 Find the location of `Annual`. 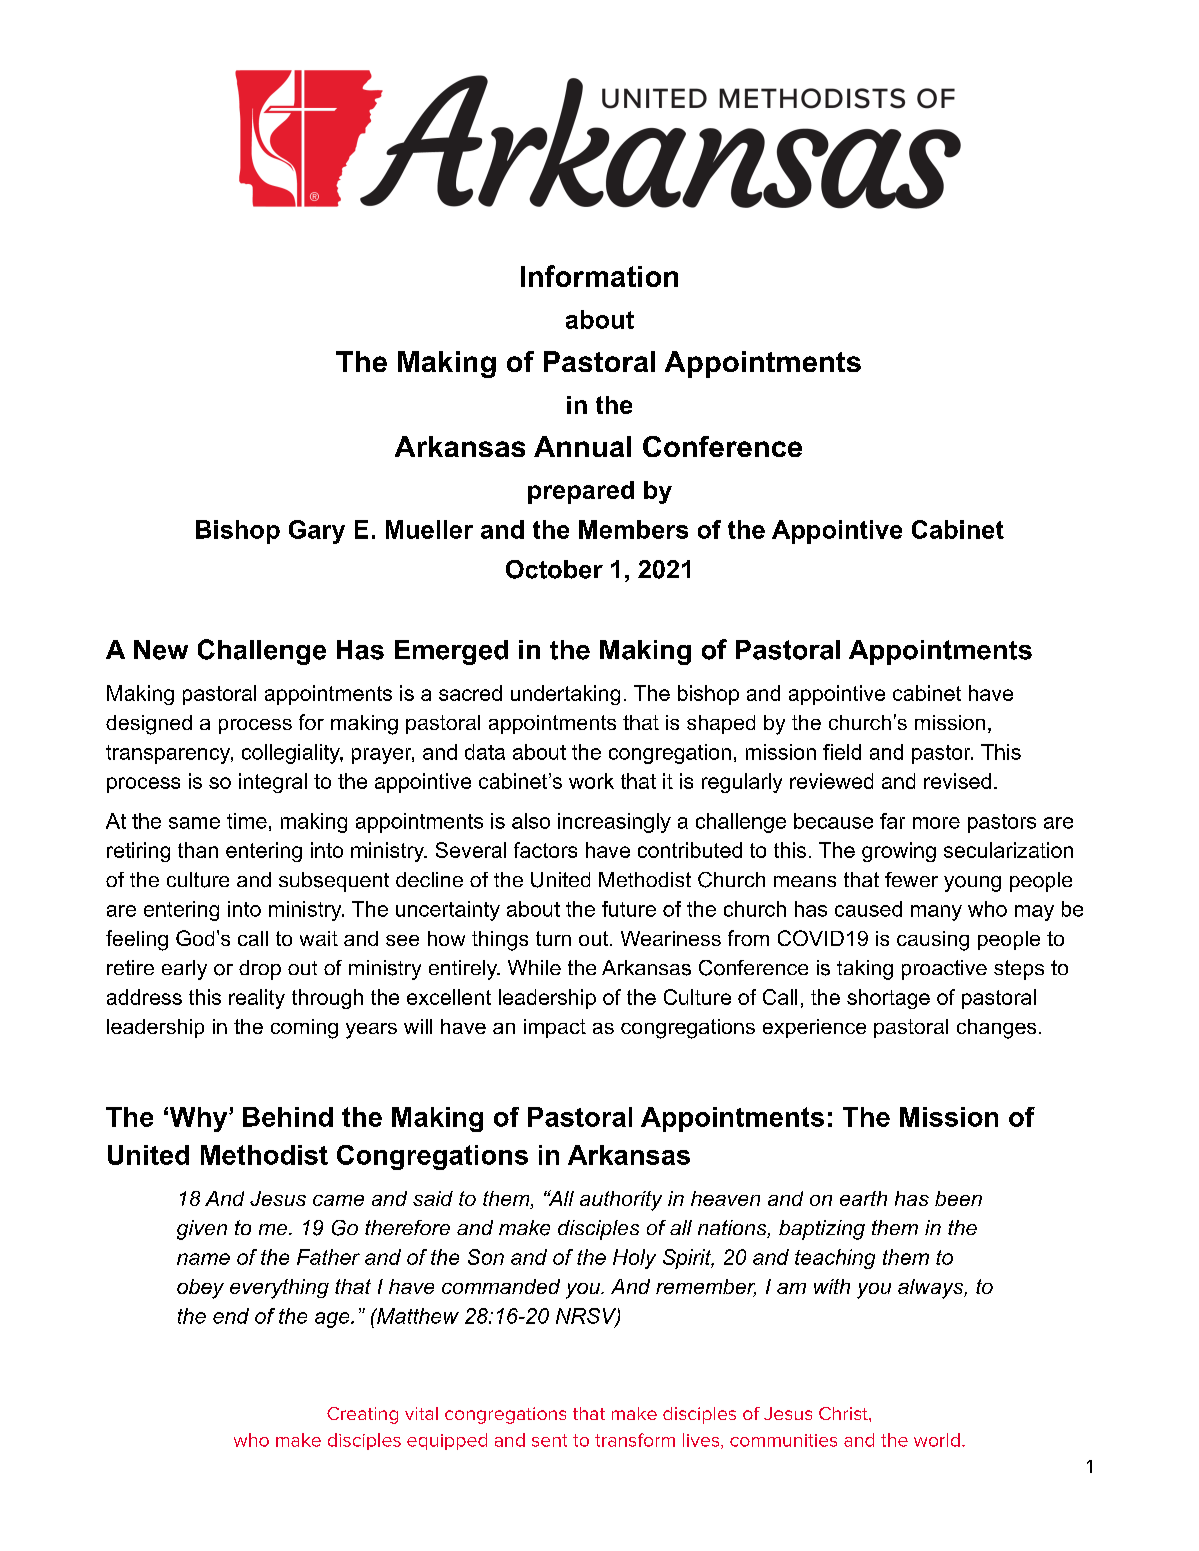

Annual is located at coordinates (582, 446).
